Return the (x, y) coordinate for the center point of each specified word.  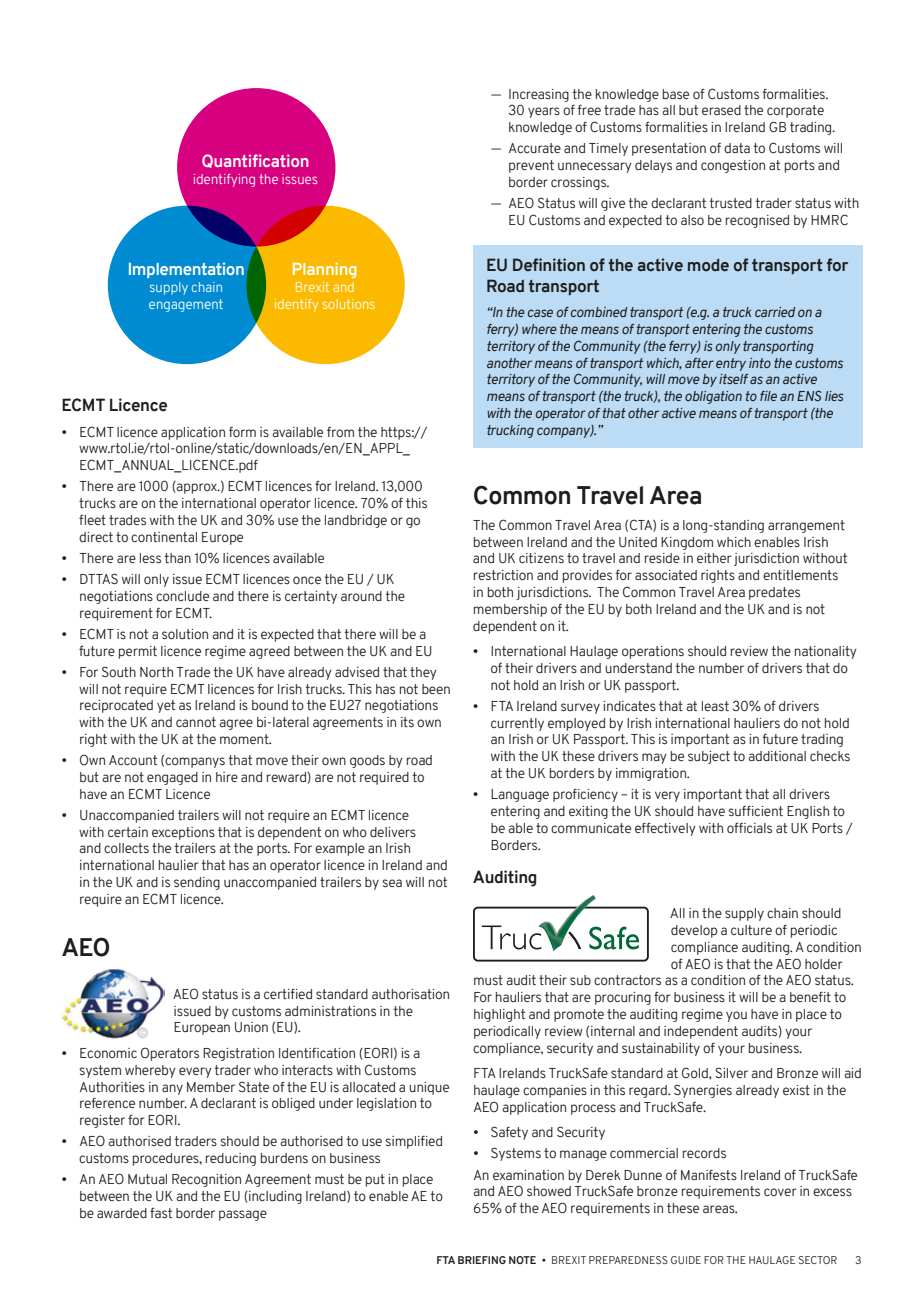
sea (392, 883)
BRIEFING (482, 1260)
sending (197, 883)
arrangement (806, 526)
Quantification (255, 161)
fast (161, 1213)
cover (780, 1192)
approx (197, 488)
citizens (541, 558)
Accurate (535, 148)
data (737, 148)
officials (749, 828)
